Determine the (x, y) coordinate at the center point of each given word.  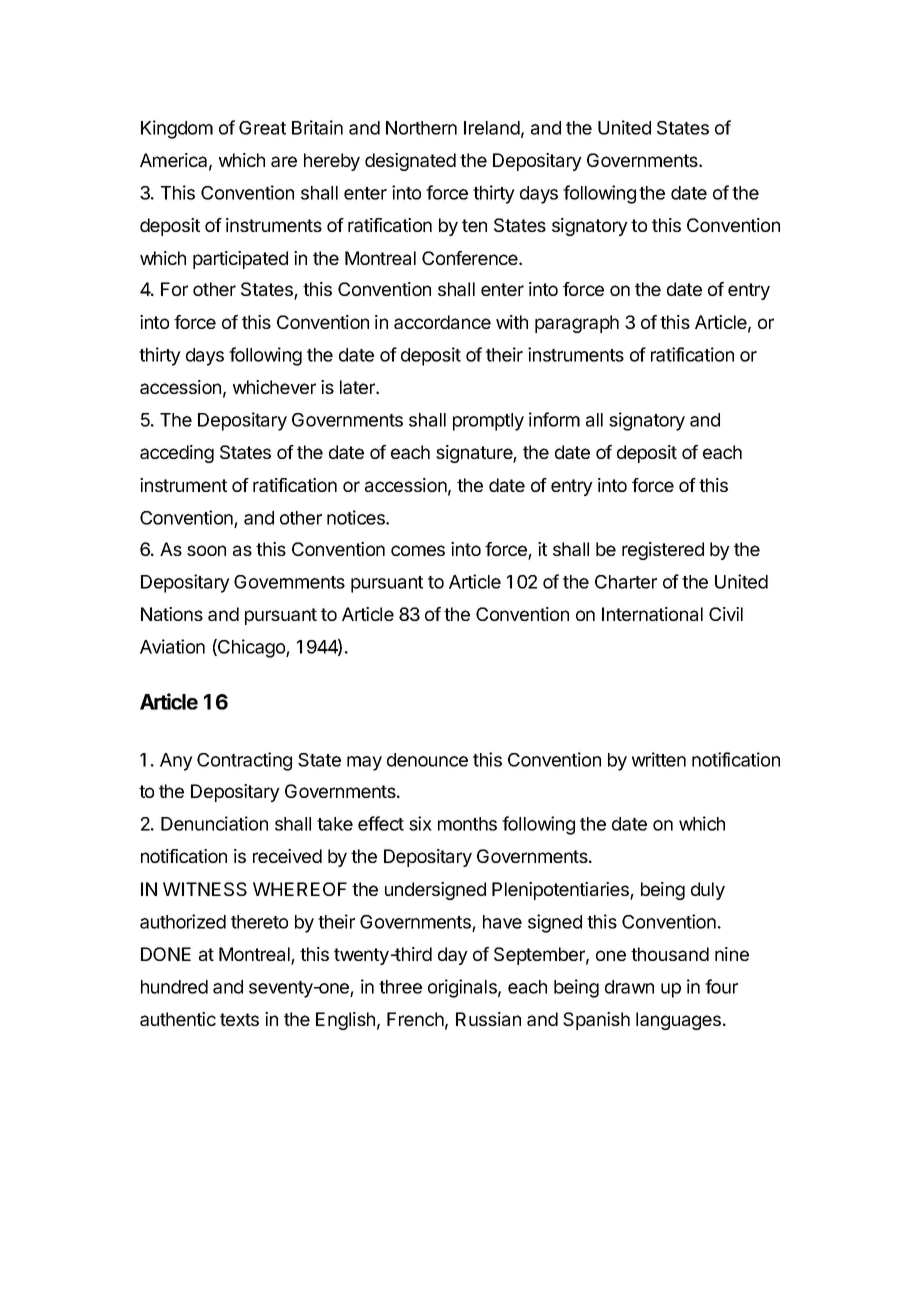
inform (554, 419)
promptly (488, 422)
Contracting (244, 761)
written (659, 759)
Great (262, 128)
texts (239, 1019)
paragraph (577, 324)
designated (410, 162)
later (359, 387)
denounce (427, 760)
